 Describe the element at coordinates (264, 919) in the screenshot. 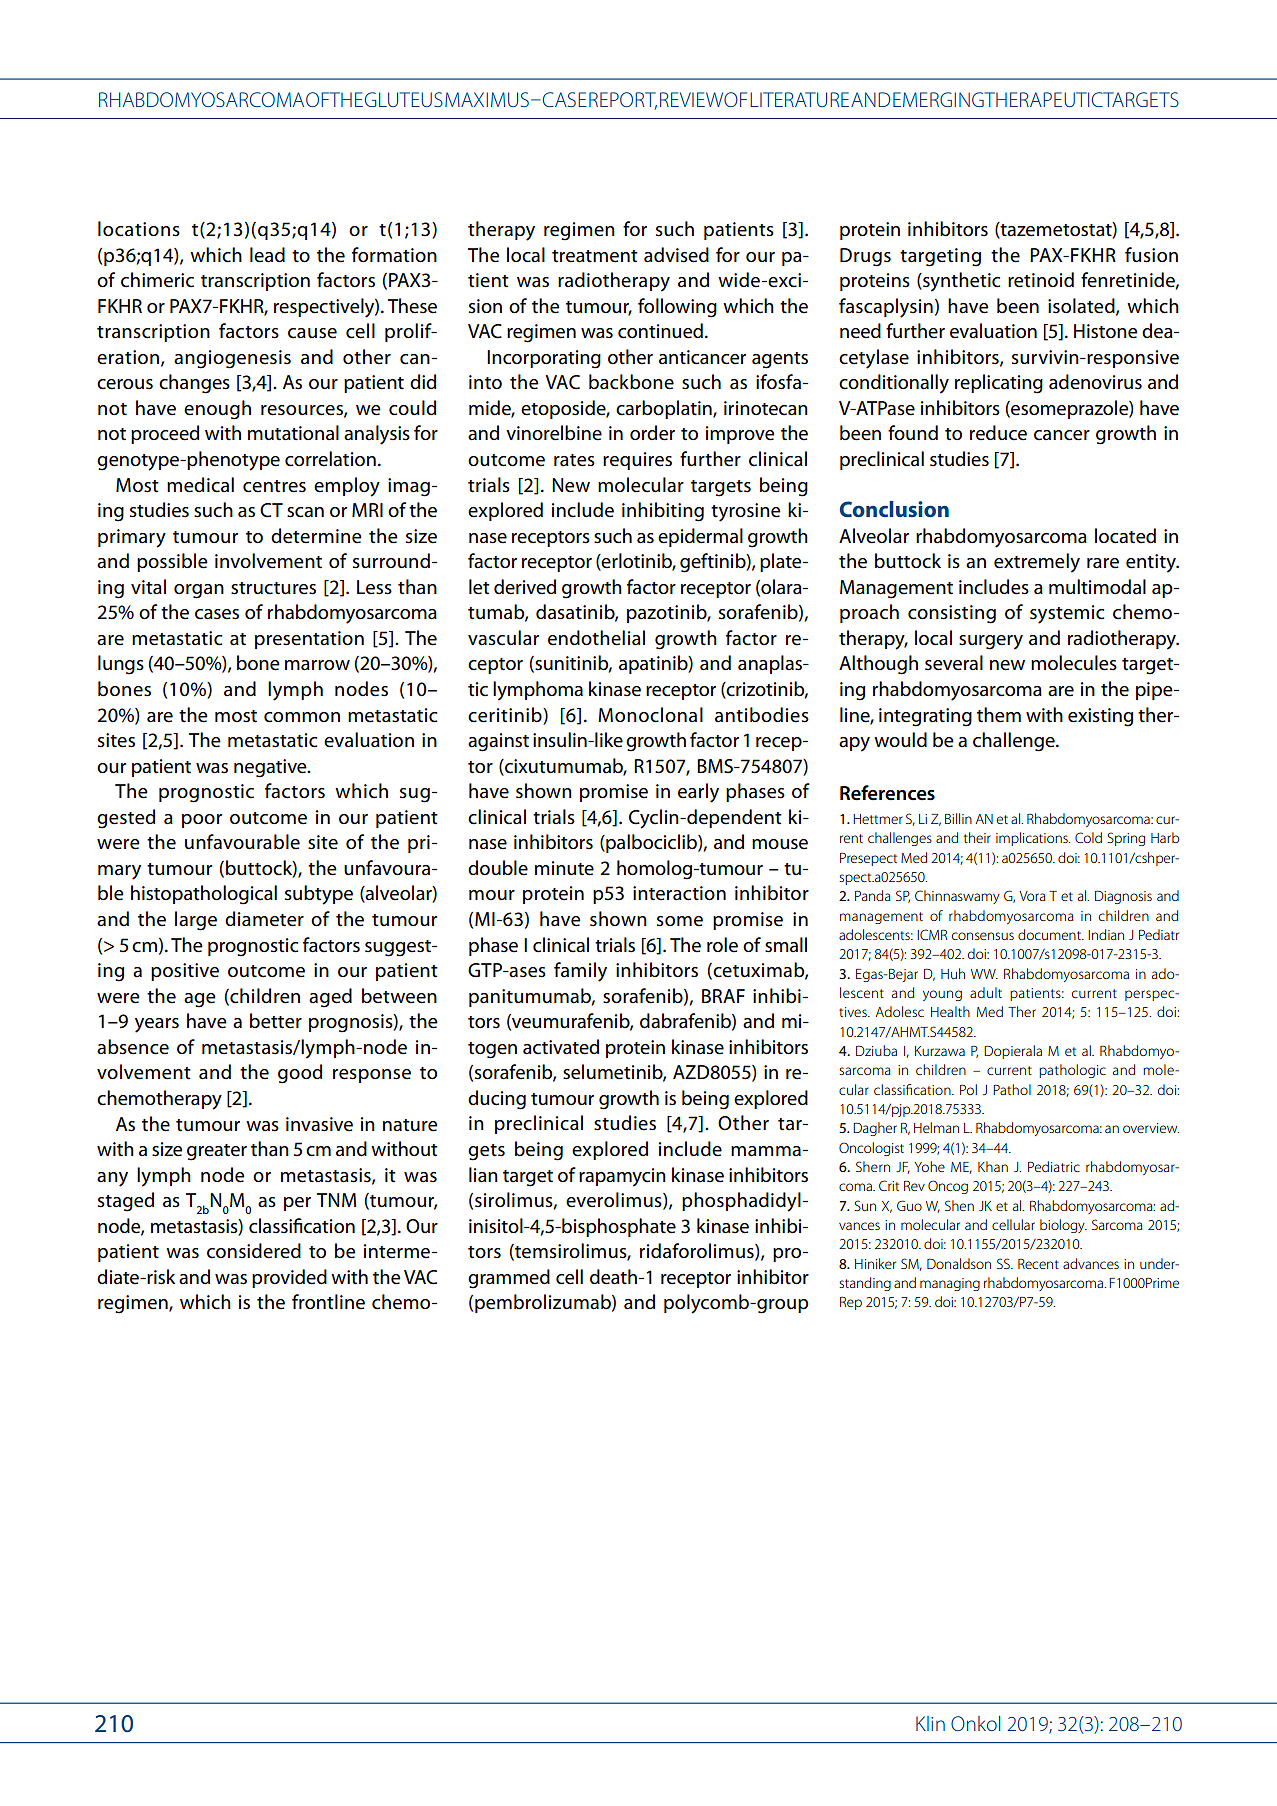

I see `diameter` at that location.
